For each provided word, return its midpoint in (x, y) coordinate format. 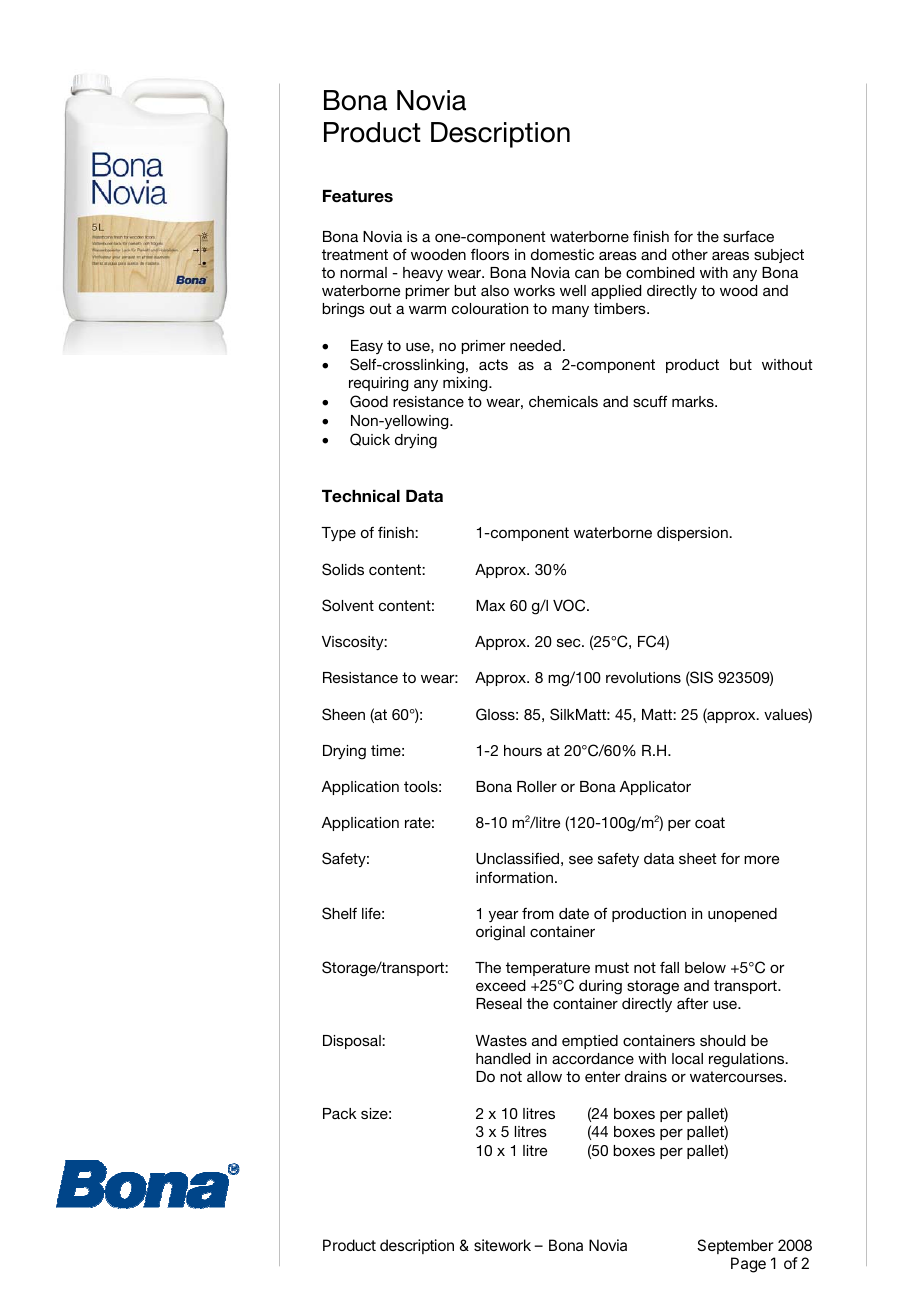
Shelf (339, 913)
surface (748, 236)
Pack (340, 1113)
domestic (562, 254)
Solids (343, 569)
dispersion (693, 534)
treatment (355, 254)
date (574, 913)
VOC (570, 605)
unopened (742, 915)
